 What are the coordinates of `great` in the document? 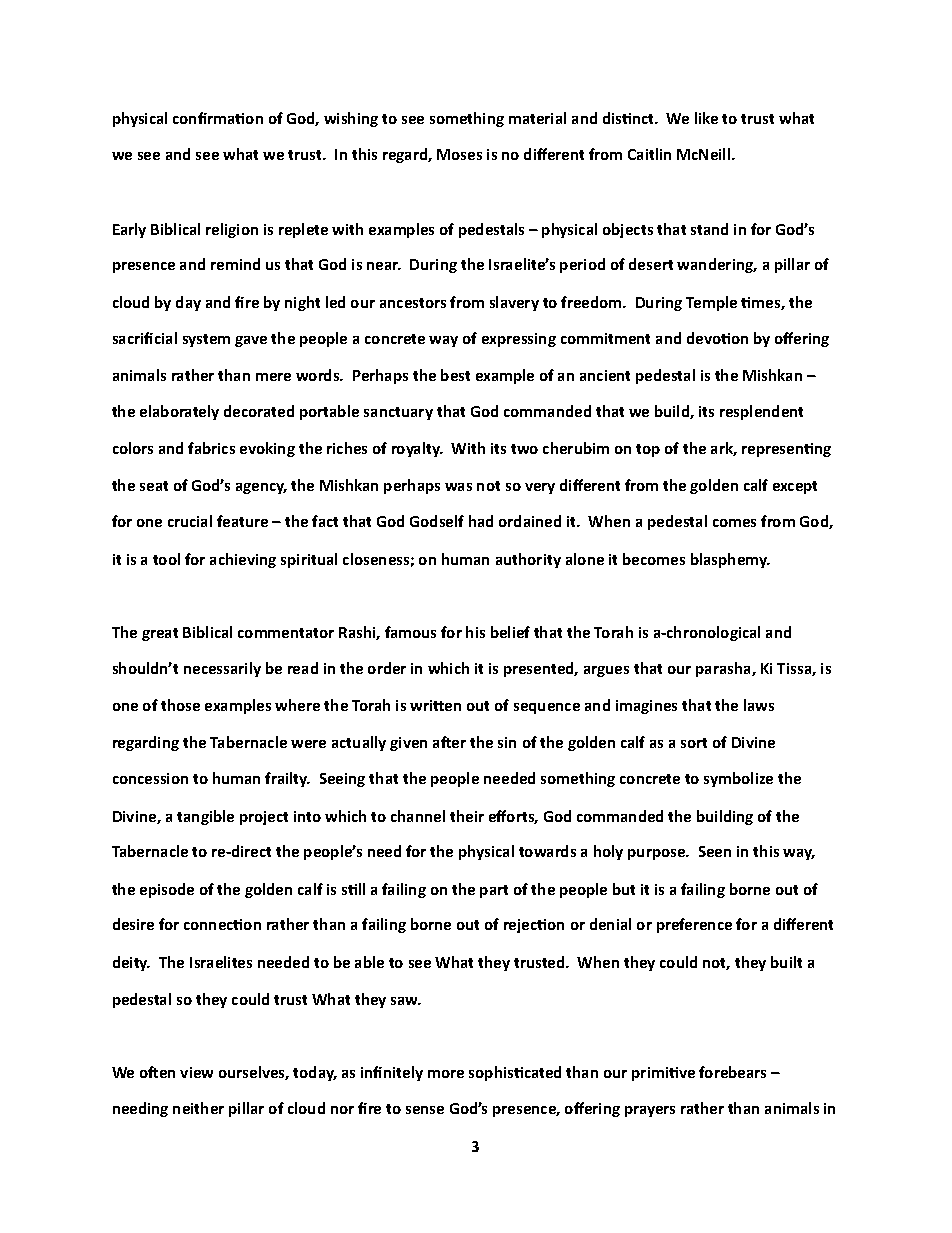 It's located at (160, 634).
